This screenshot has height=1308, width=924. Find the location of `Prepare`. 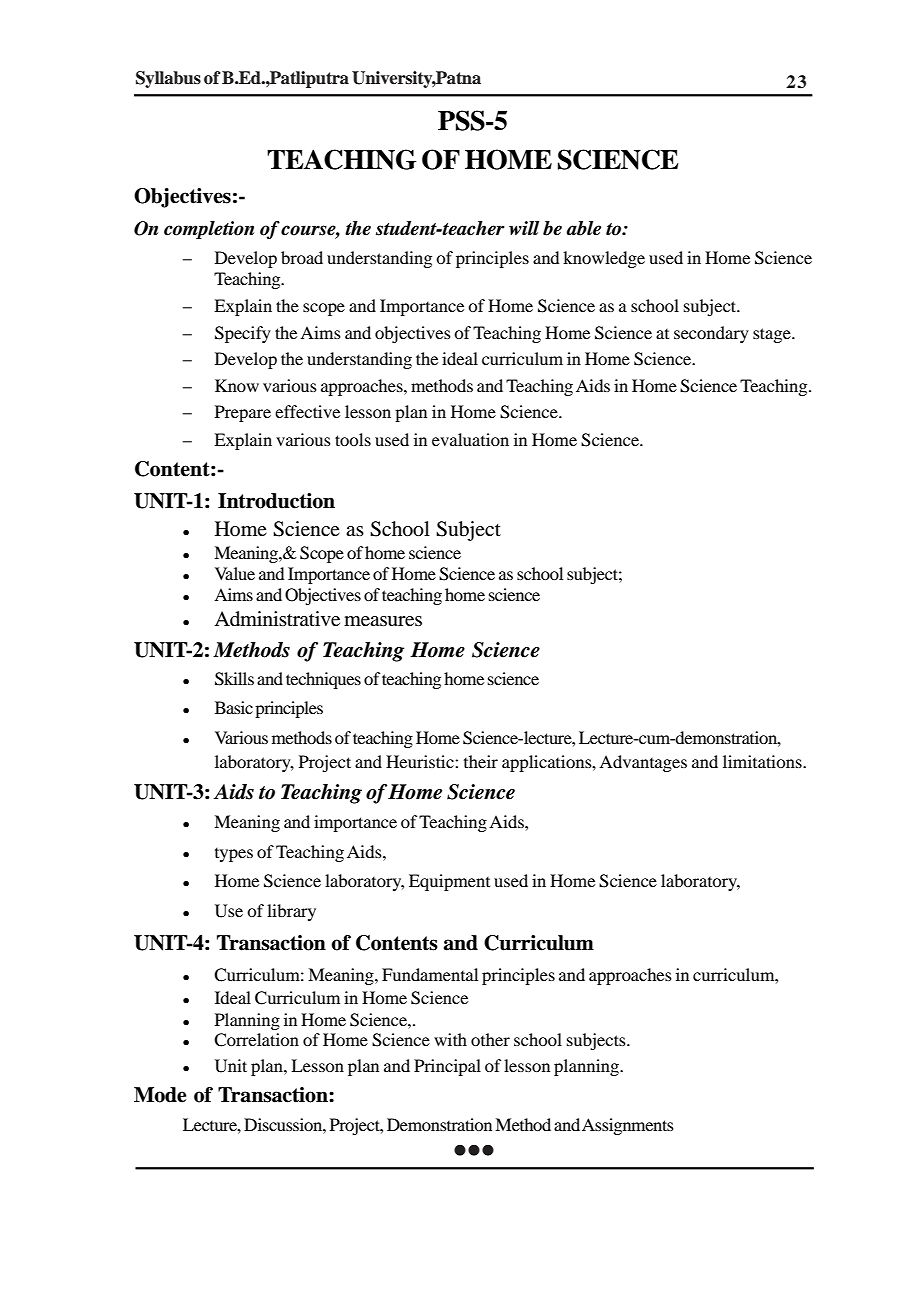

Prepare is located at coordinates (243, 413).
